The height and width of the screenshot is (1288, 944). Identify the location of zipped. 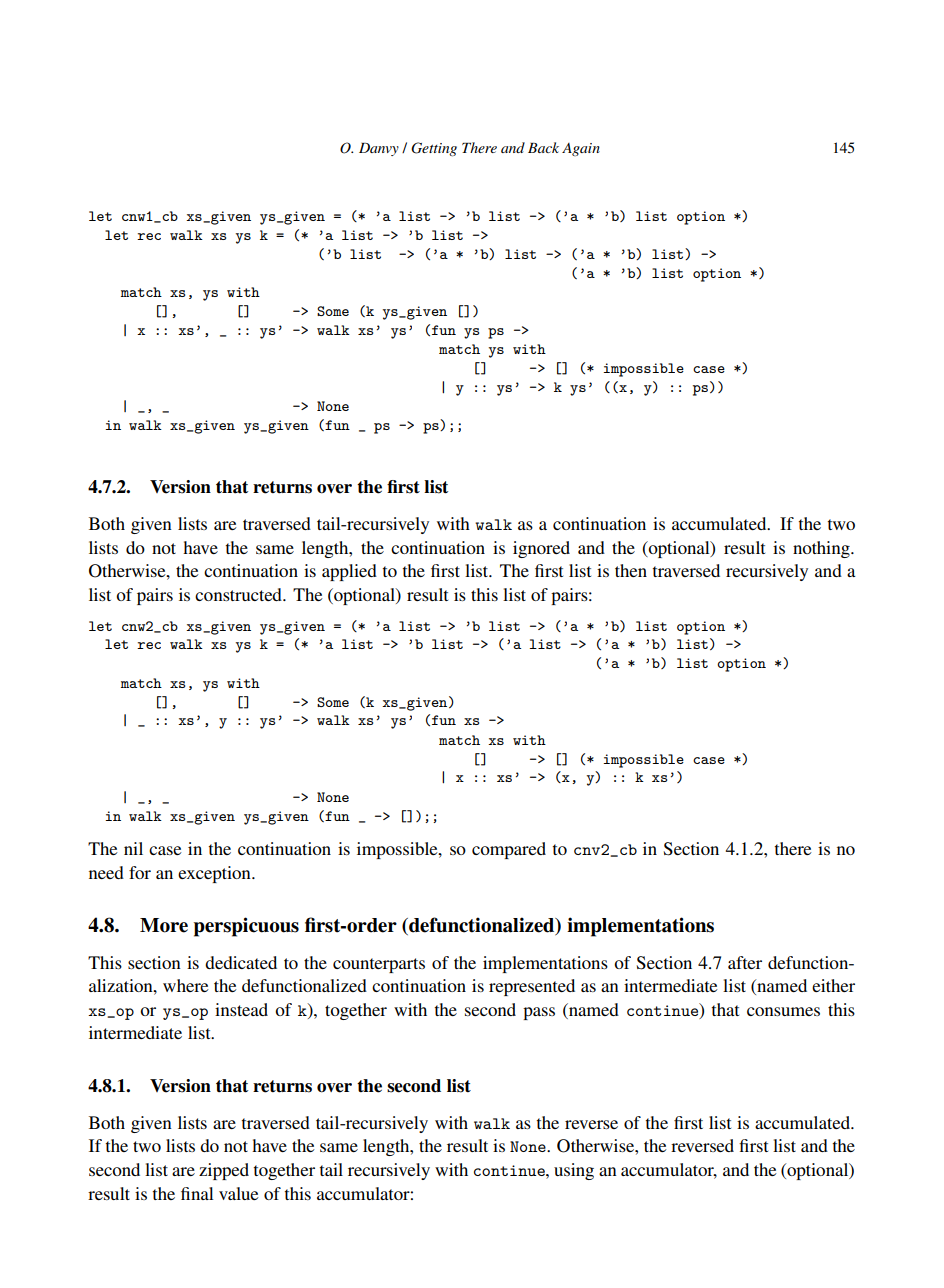
(224, 1171).
